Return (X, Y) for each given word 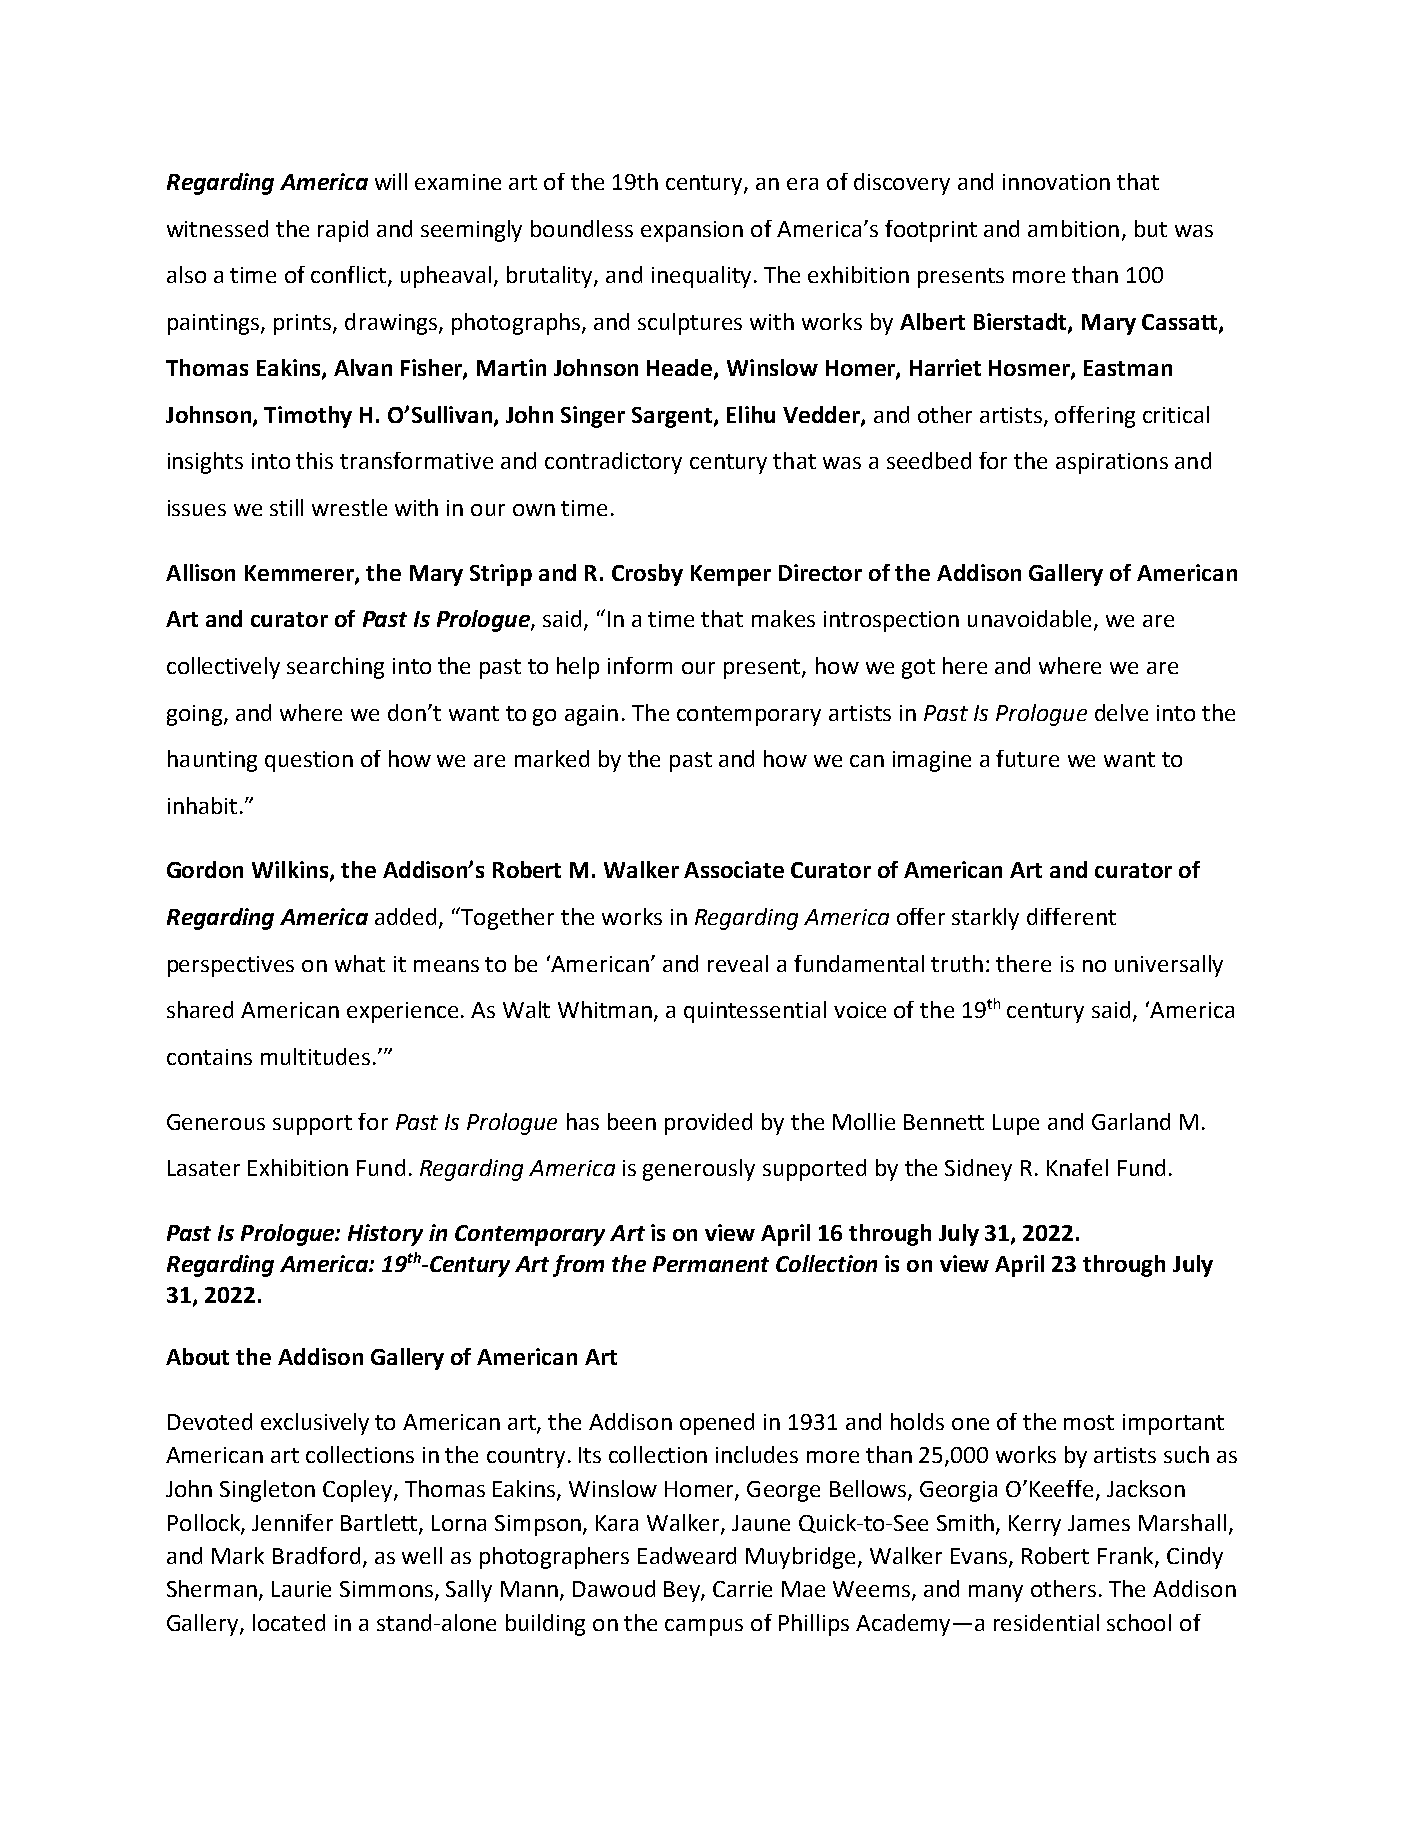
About (197, 1356)
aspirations (1112, 463)
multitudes (315, 1056)
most (1089, 1422)
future (1027, 758)
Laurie (301, 1589)
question (309, 761)
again (591, 715)
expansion (692, 231)
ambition (1073, 228)
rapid (343, 231)
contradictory (613, 463)
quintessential (755, 1012)
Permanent (711, 1264)
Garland (1131, 1121)
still (286, 507)
